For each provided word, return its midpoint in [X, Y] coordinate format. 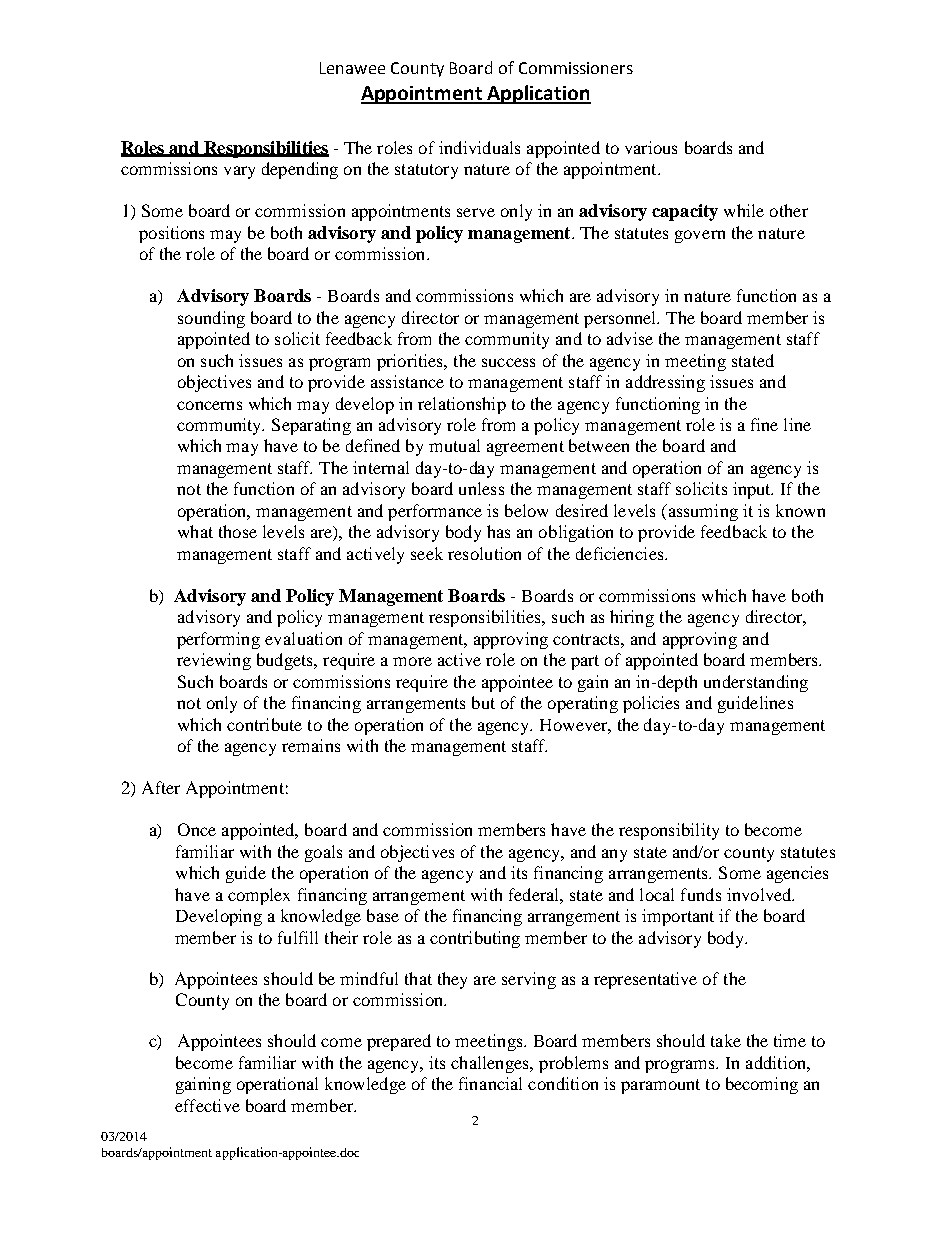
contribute [264, 724]
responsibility [669, 831]
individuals [479, 147]
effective [207, 1105]
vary [239, 172]
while [744, 210]
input [753, 490]
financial [490, 1083]
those [238, 531]
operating [583, 704]
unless [481, 488]
